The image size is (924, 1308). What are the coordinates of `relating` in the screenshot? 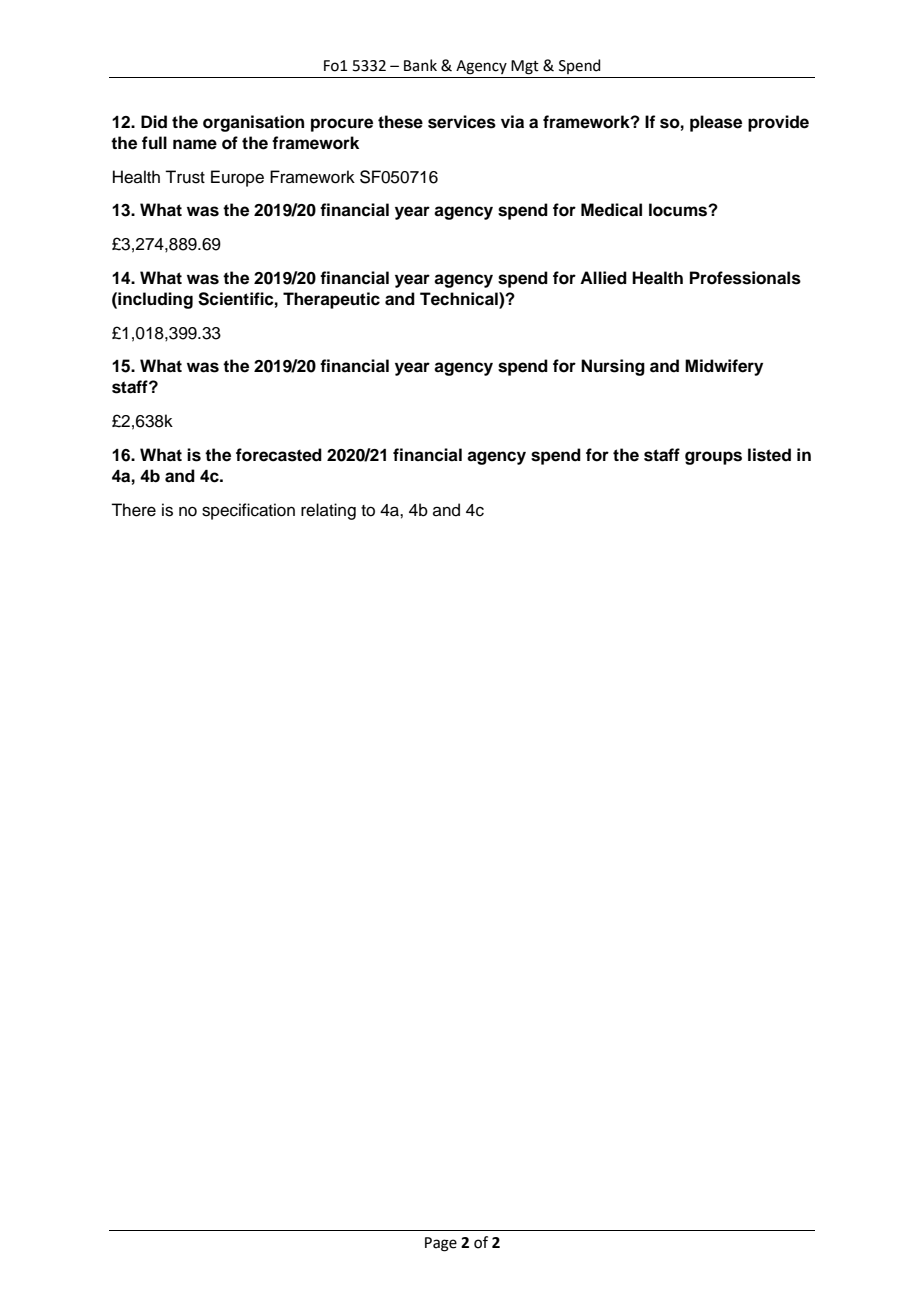 It's located at (328, 511).
